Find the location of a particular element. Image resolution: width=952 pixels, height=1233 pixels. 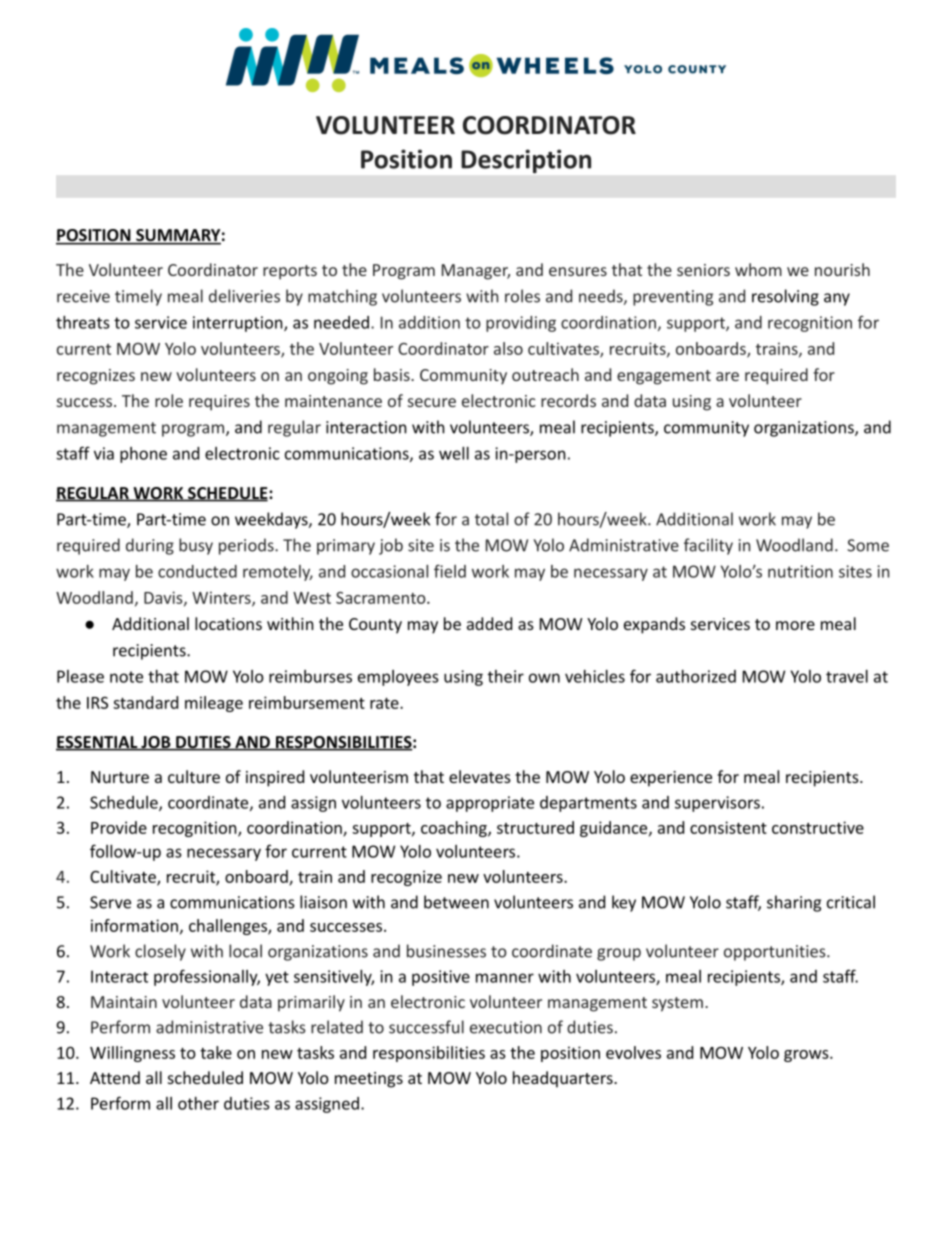

Description is located at coordinates (526, 161).
